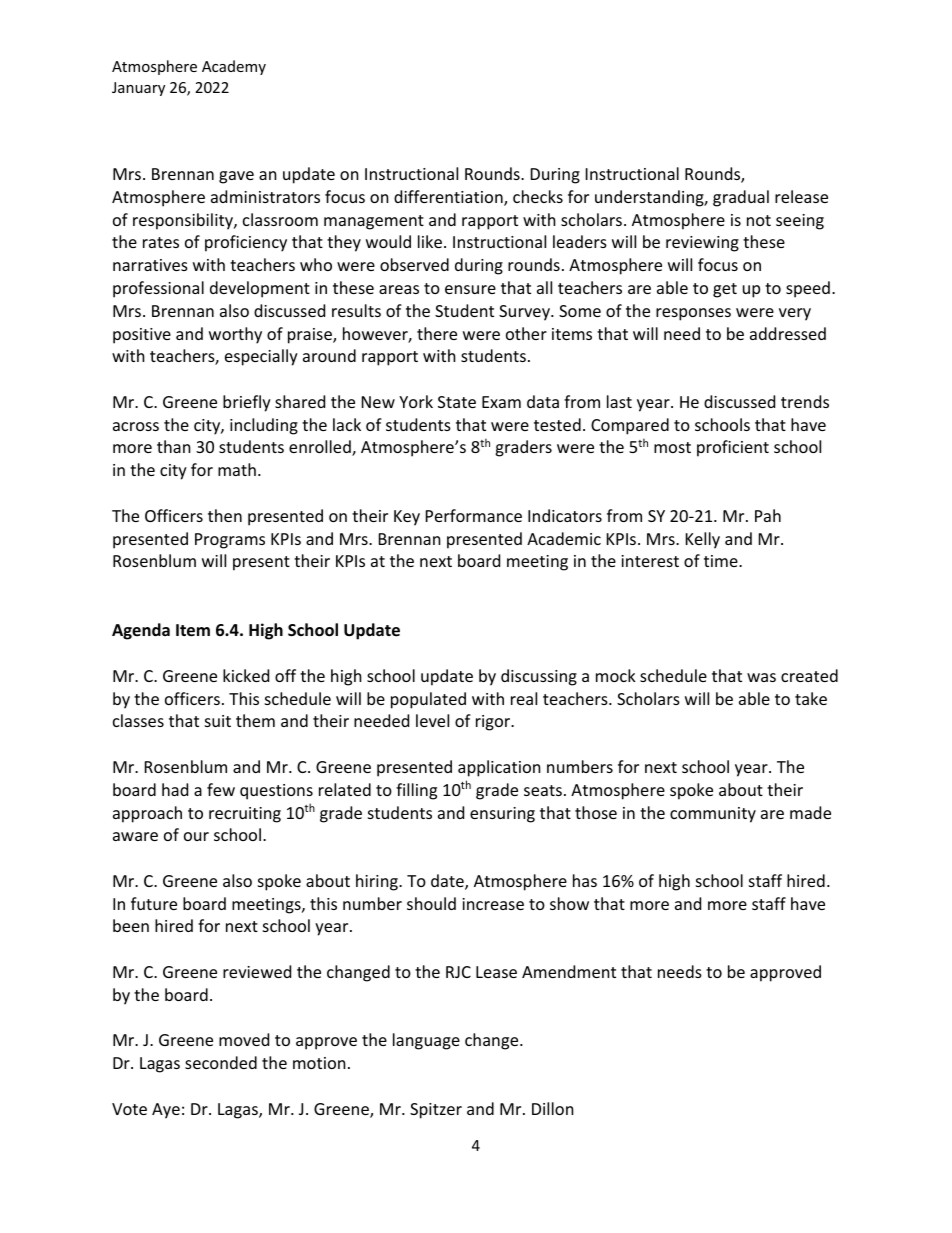 The width and height of the screenshot is (952, 1233). What do you see at coordinates (713, 815) in the screenshot?
I see `community` at bounding box center [713, 815].
